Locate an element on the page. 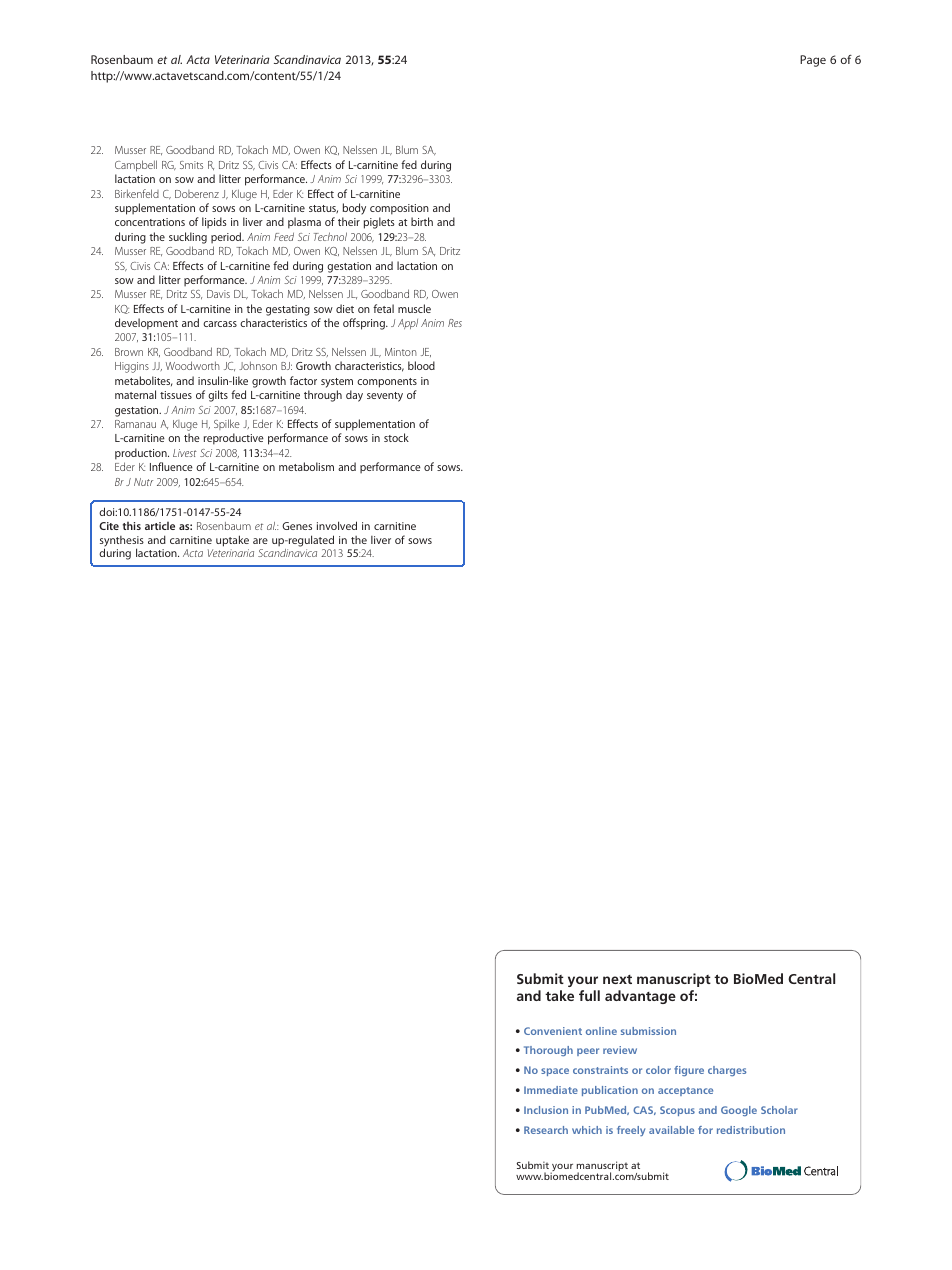  Davis is located at coordinates (218, 294).
